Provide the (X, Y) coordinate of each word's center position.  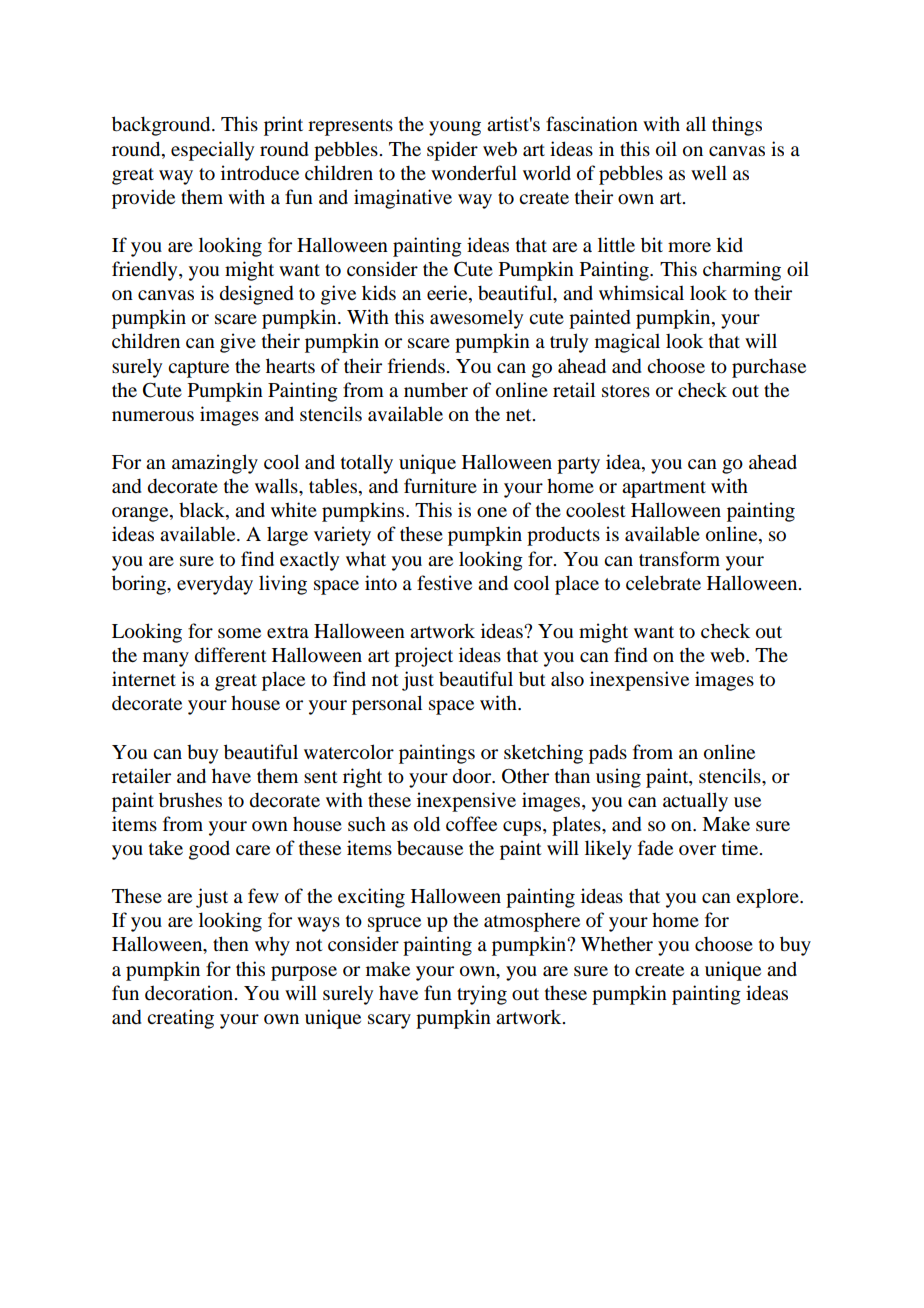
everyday (215, 585)
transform (679, 559)
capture (198, 369)
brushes (190, 800)
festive (444, 582)
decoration (190, 993)
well (709, 172)
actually (695, 802)
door (473, 776)
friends (417, 365)
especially (212, 151)
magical (627, 343)
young (455, 128)
